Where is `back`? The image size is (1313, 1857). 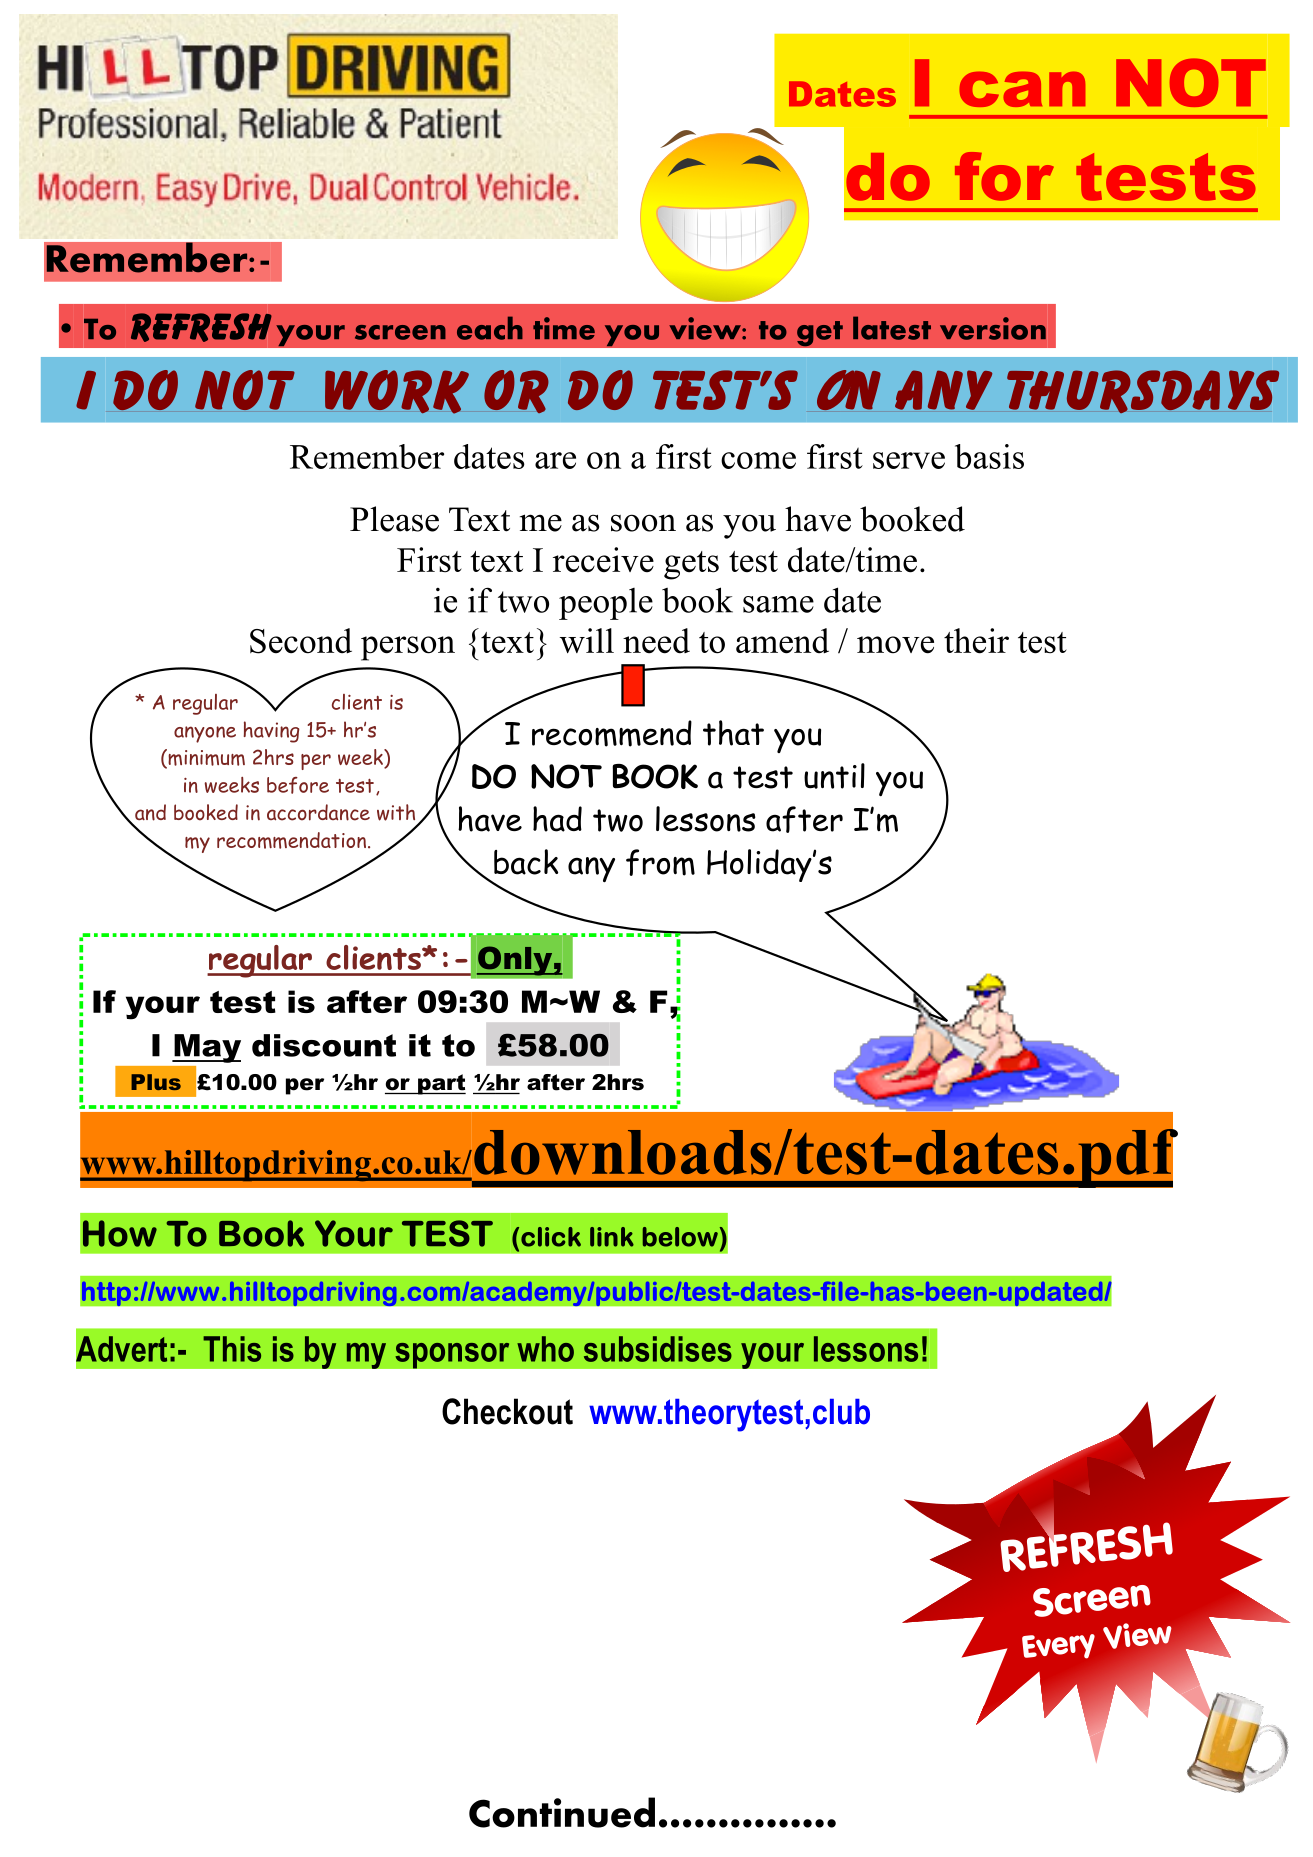 back is located at coordinates (526, 862).
